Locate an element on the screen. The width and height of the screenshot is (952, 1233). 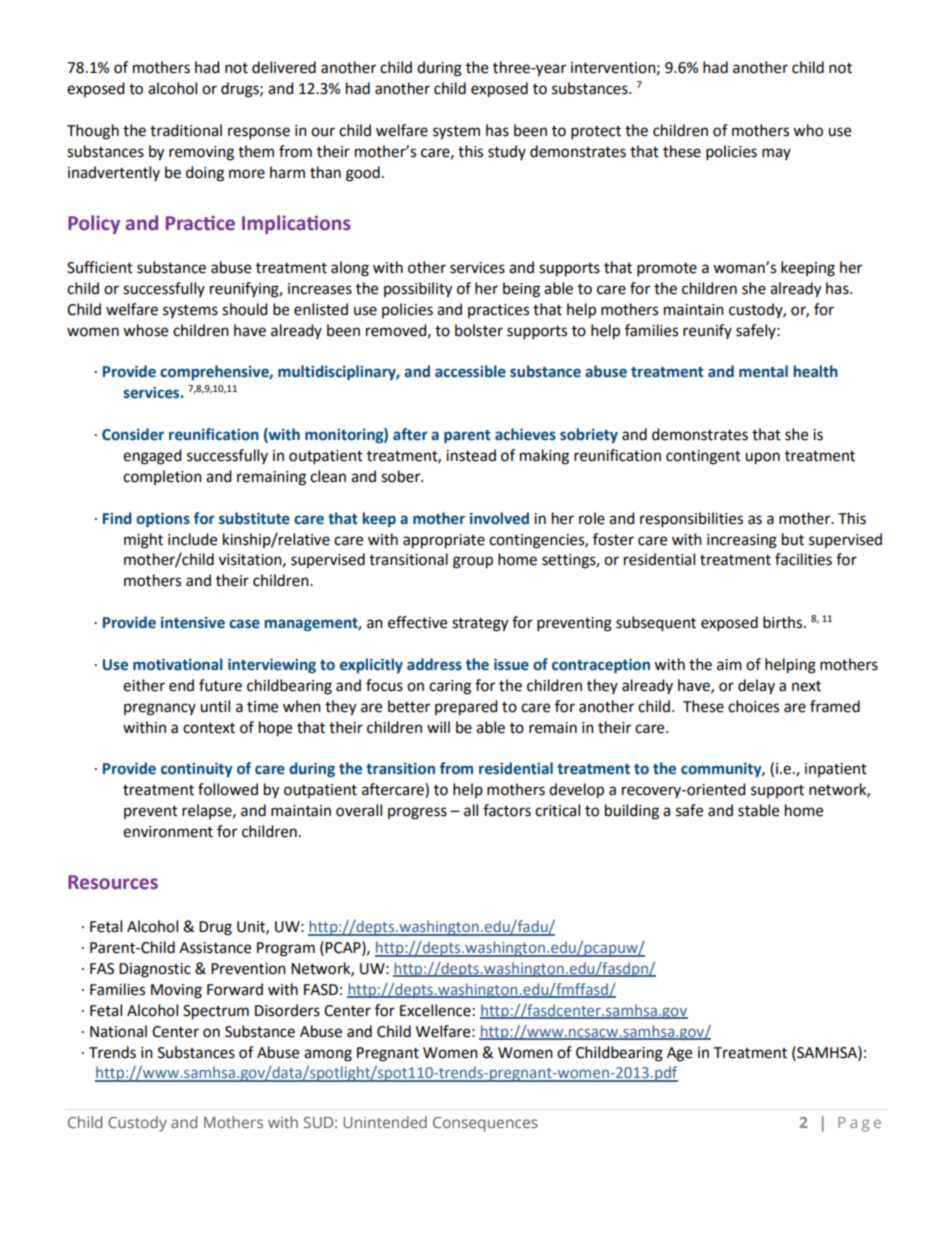
Consequences is located at coordinates (485, 1124).
